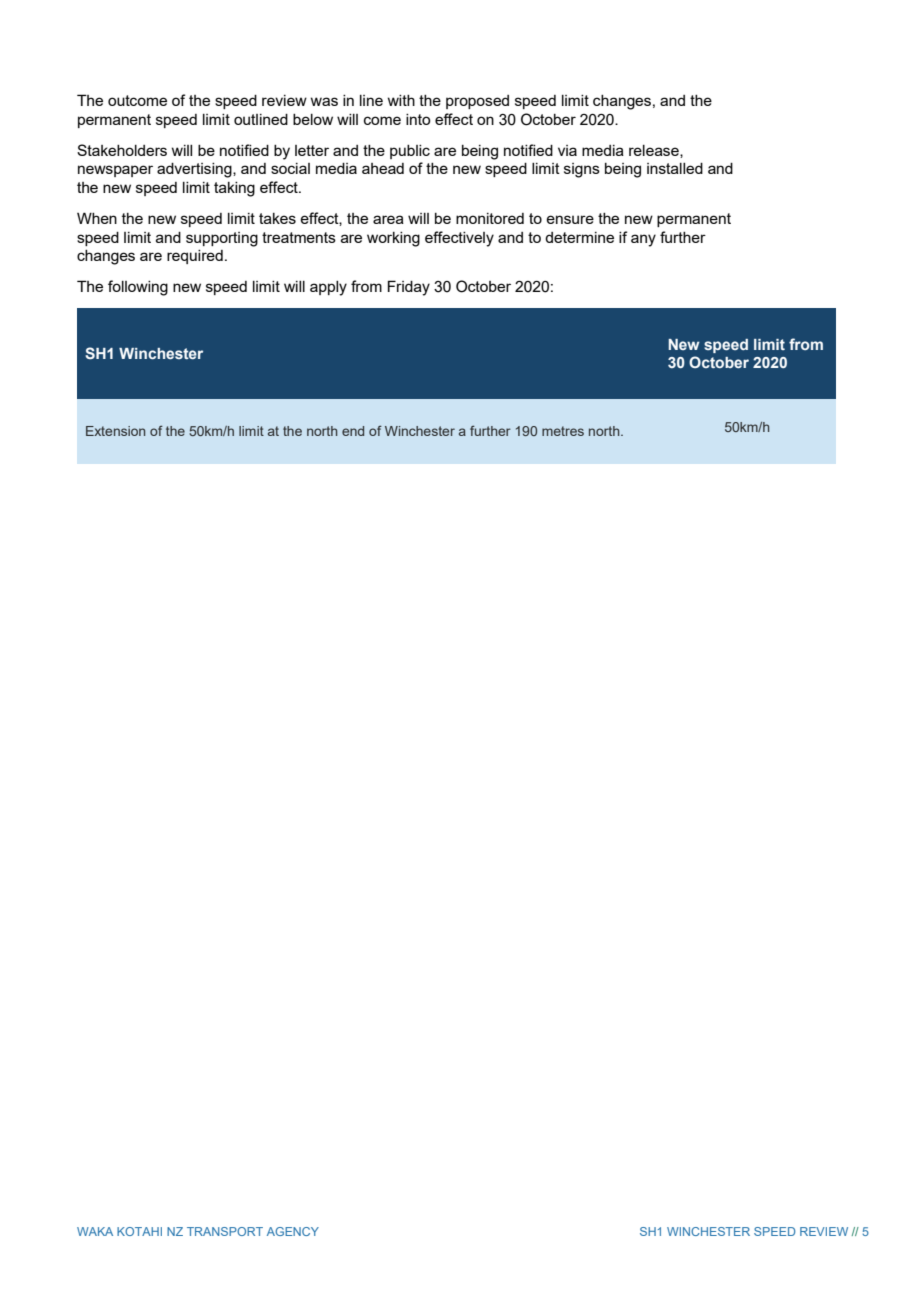 This screenshot has height=1308, width=924. I want to click on end, so click(353, 431).
